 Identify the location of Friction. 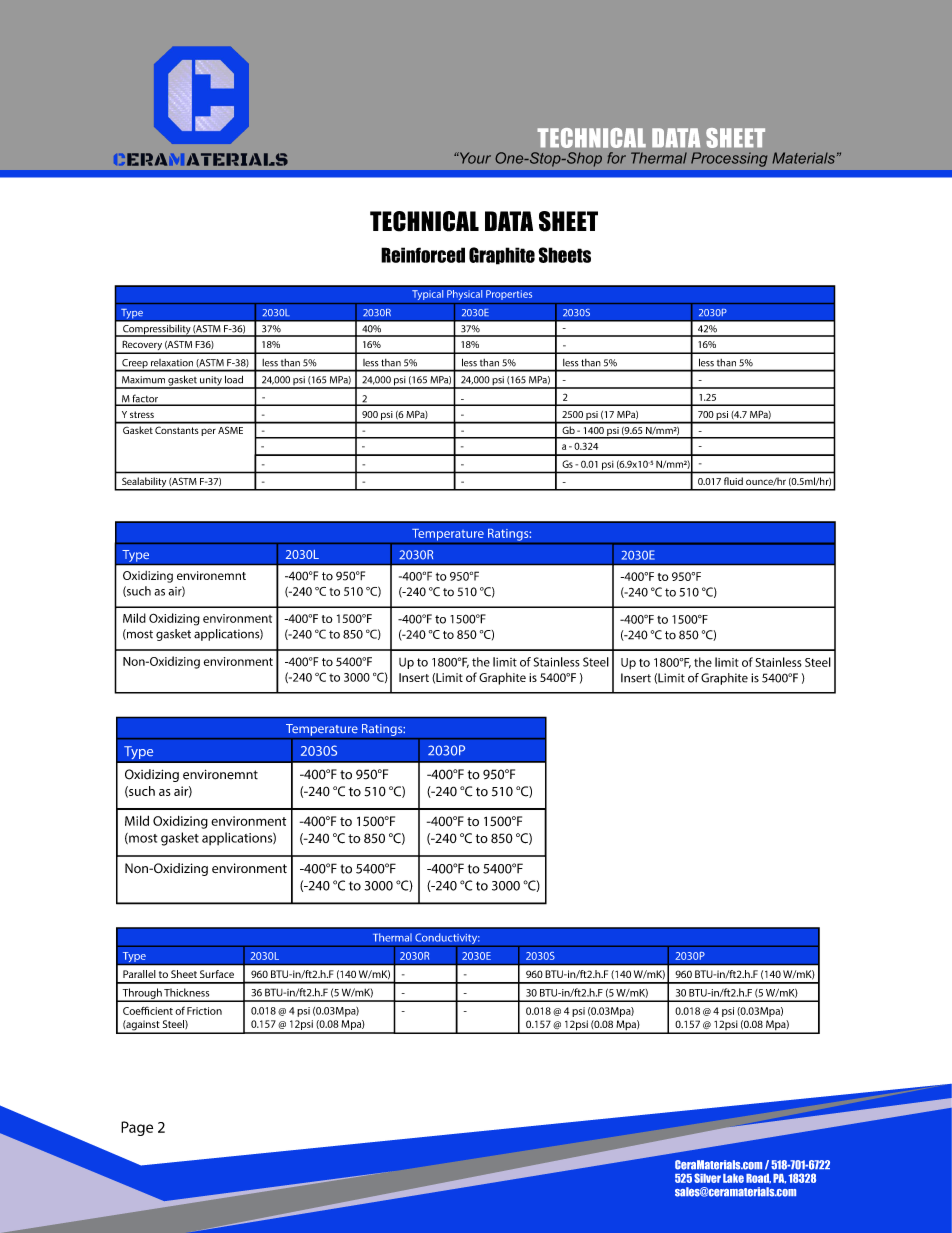
(204, 1011).
